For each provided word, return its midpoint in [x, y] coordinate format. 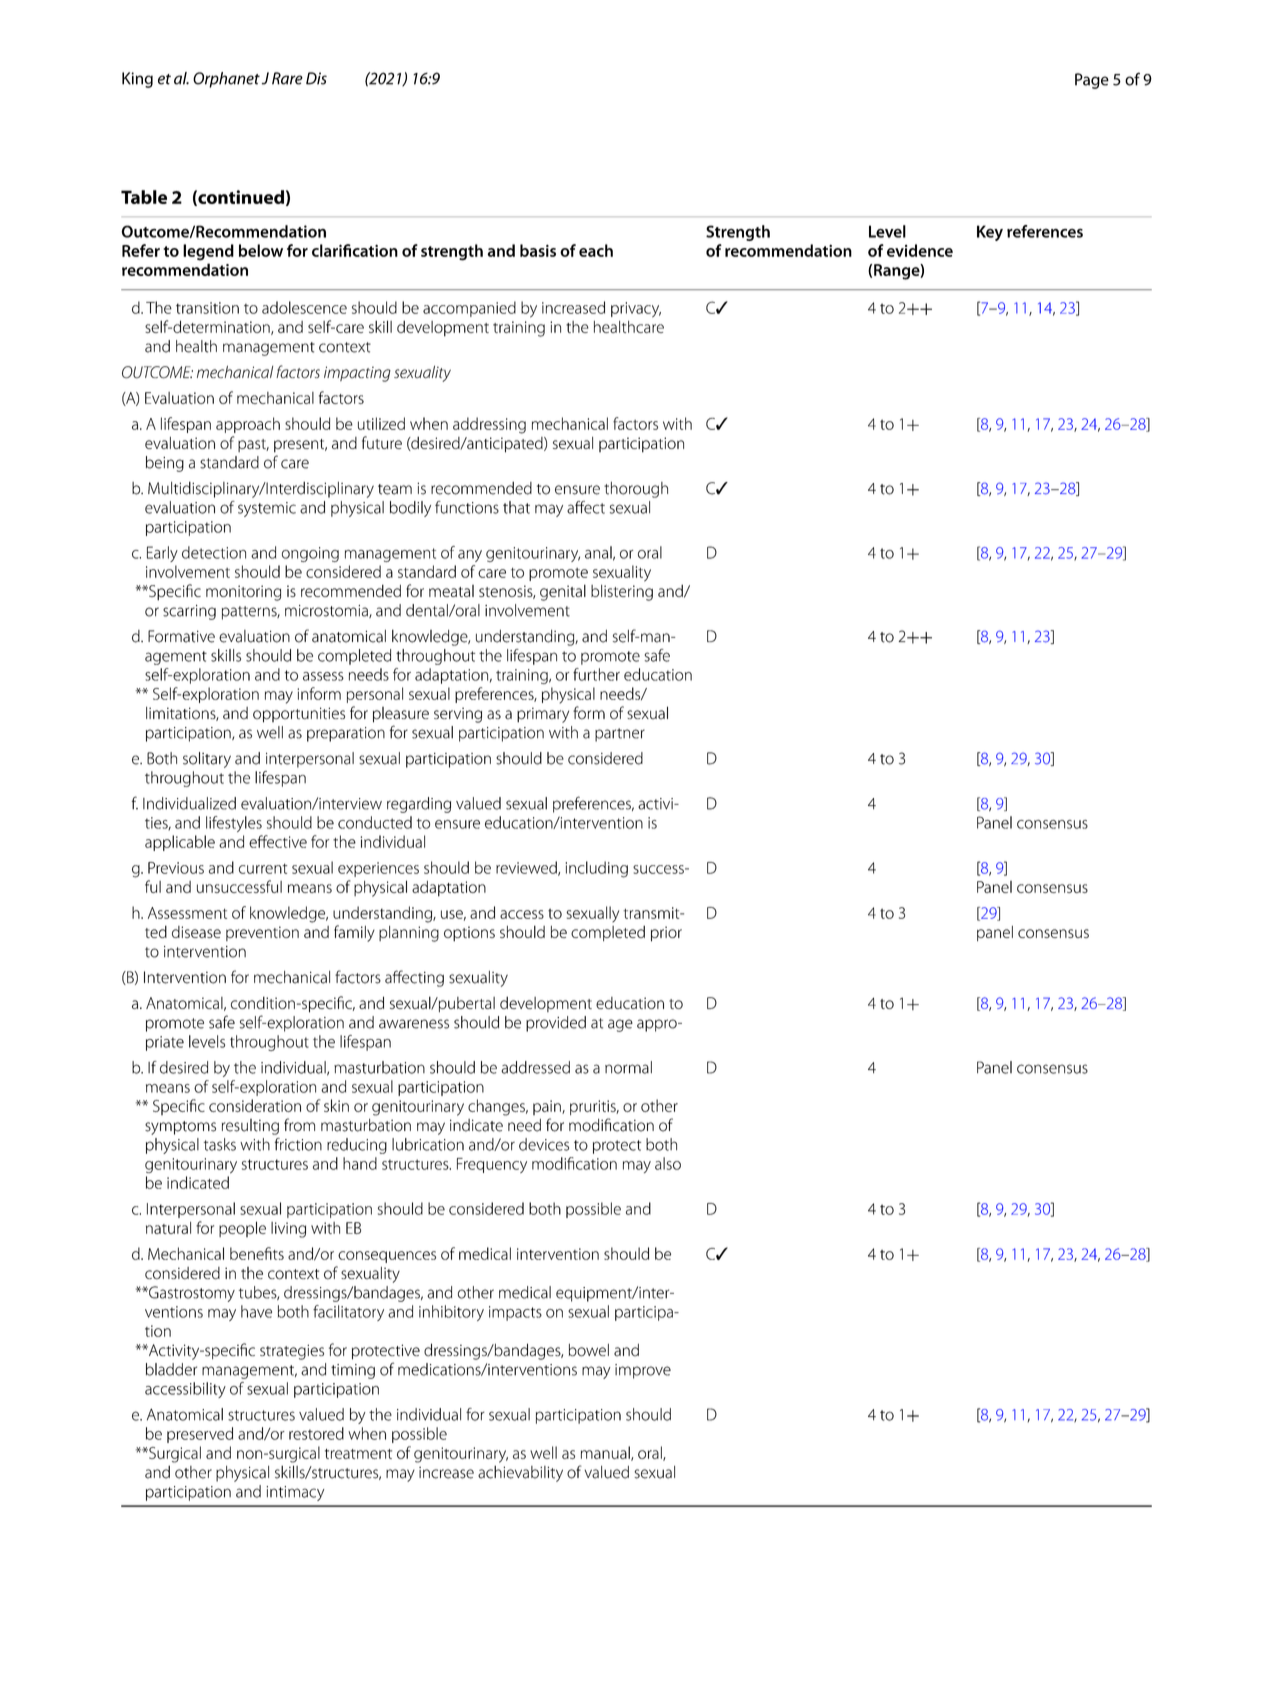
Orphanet [226, 80]
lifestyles [234, 824]
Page [1092, 81]
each [596, 250]
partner [620, 735]
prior [666, 934]
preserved [200, 1435]
